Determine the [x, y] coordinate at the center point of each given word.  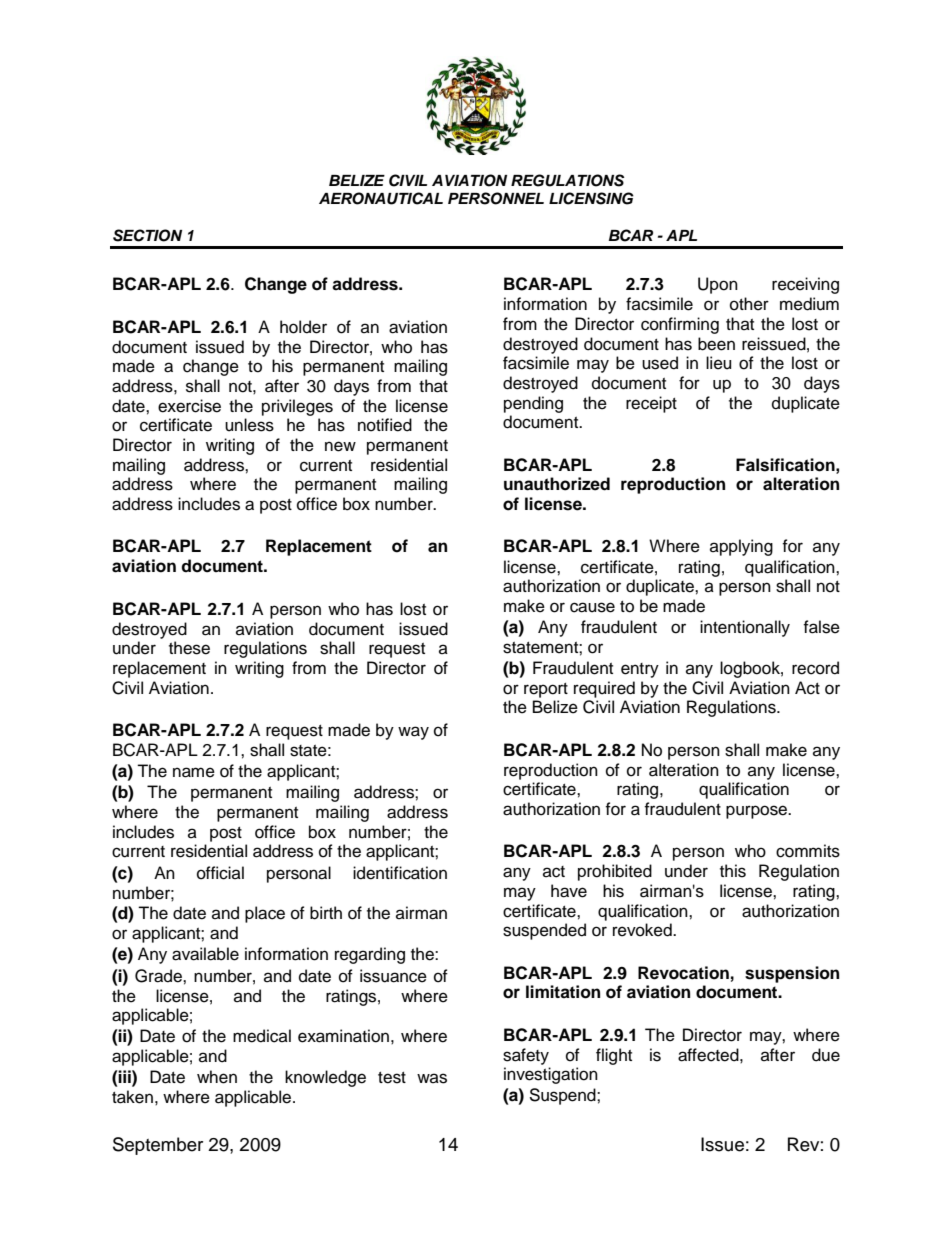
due [826, 1055]
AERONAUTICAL [381, 198]
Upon [718, 285]
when [217, 1077]
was [432, 1078]
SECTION [147, 235]
